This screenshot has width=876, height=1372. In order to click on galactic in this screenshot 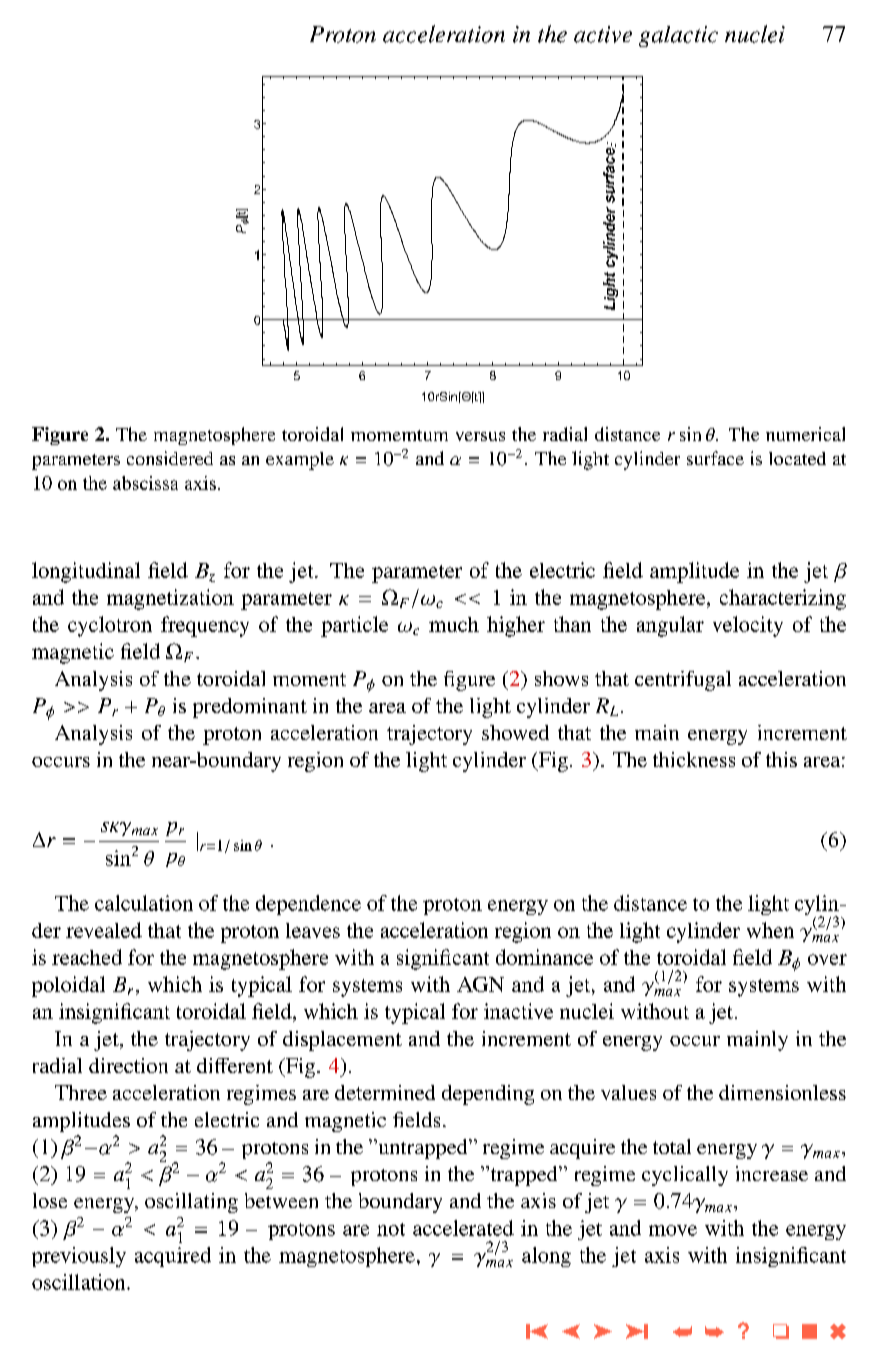, I will do `click(678, 36)`.
